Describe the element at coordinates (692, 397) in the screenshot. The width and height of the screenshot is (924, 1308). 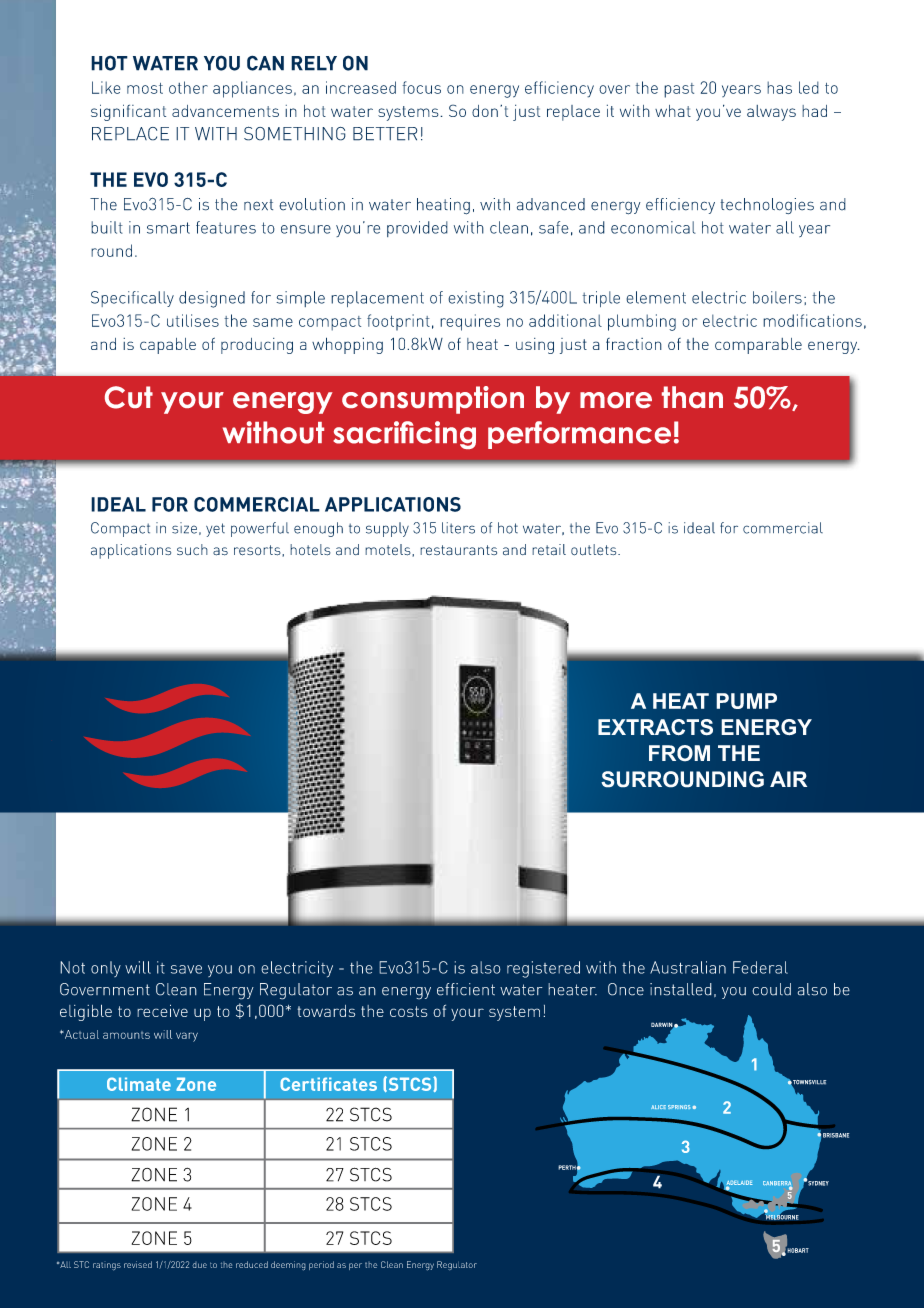
I see `than` at that location.
